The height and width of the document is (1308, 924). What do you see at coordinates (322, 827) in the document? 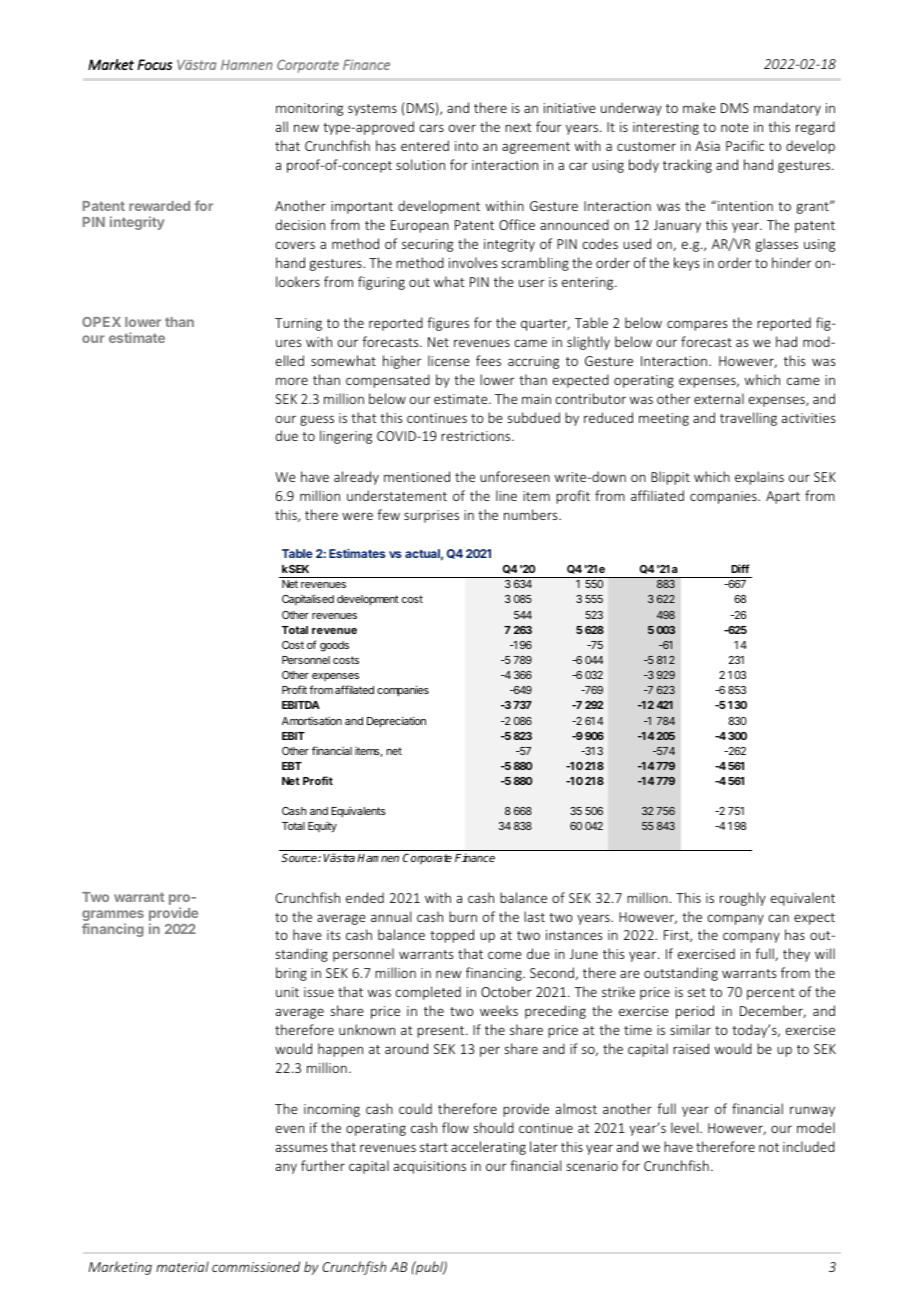
I see `Equity` at bounding box center [322, 827].
